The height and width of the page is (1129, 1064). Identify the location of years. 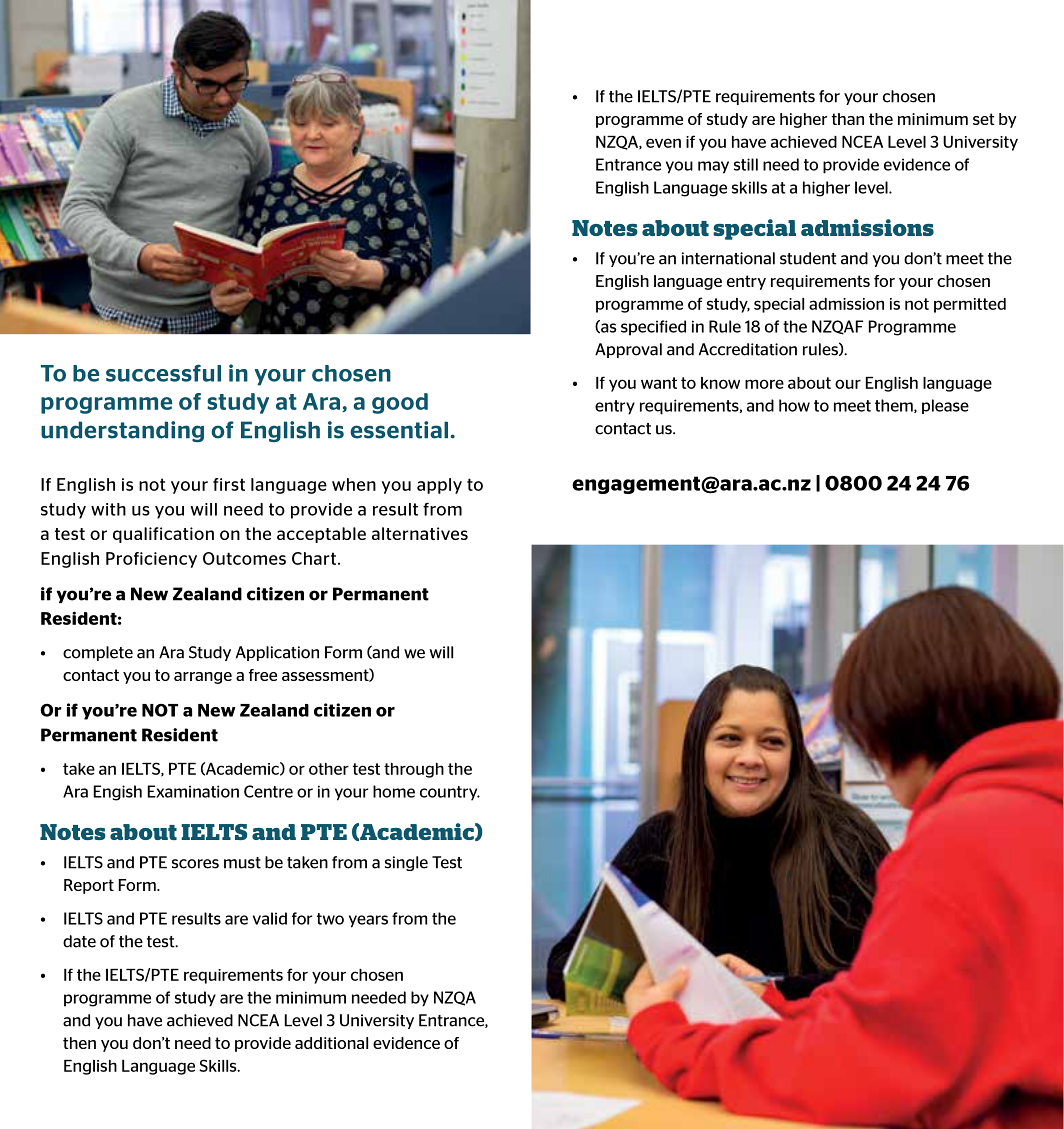
(368, 921).
